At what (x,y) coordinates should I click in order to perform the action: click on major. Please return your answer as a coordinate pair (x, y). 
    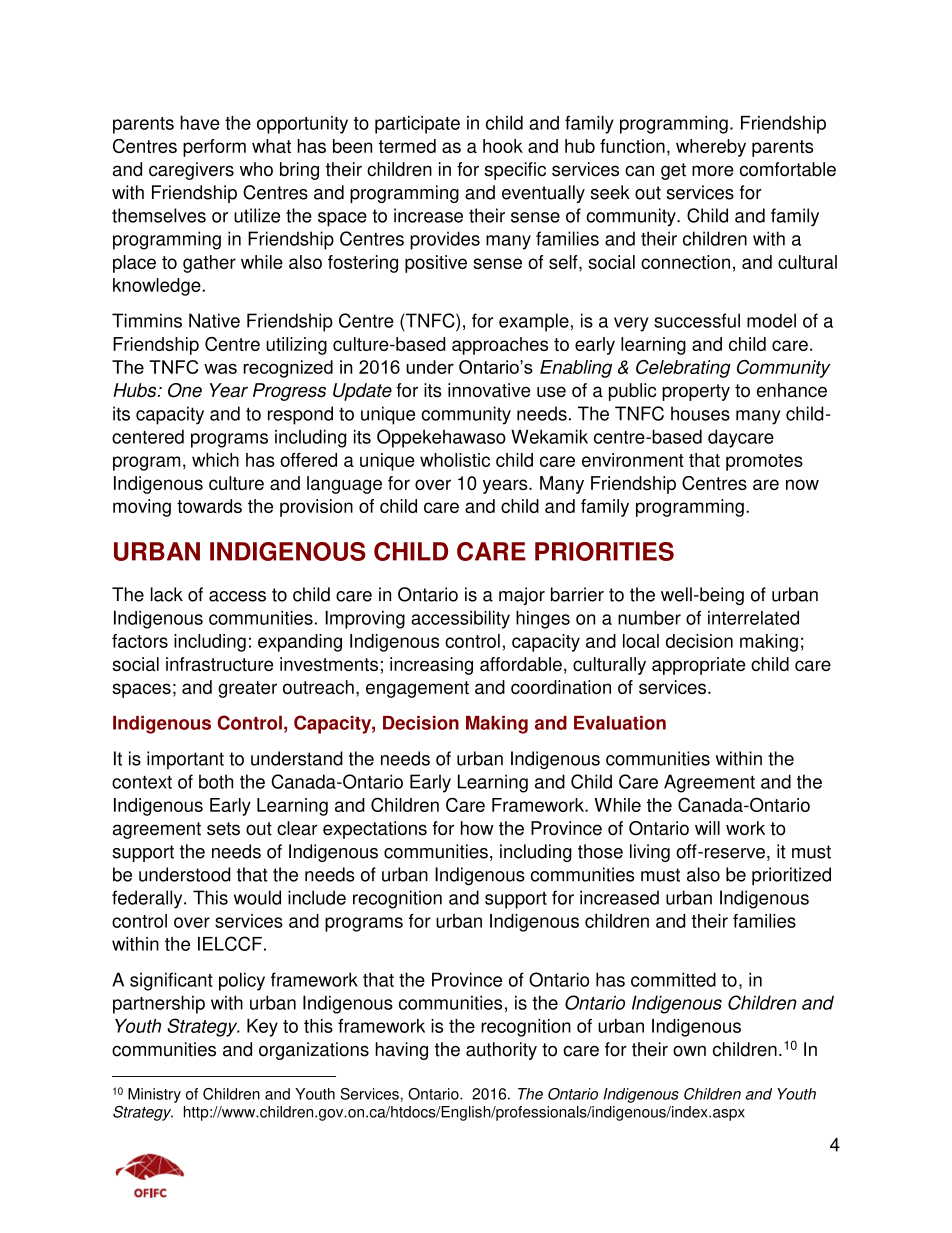
    Looking at the image, I should click on (522, 596).
